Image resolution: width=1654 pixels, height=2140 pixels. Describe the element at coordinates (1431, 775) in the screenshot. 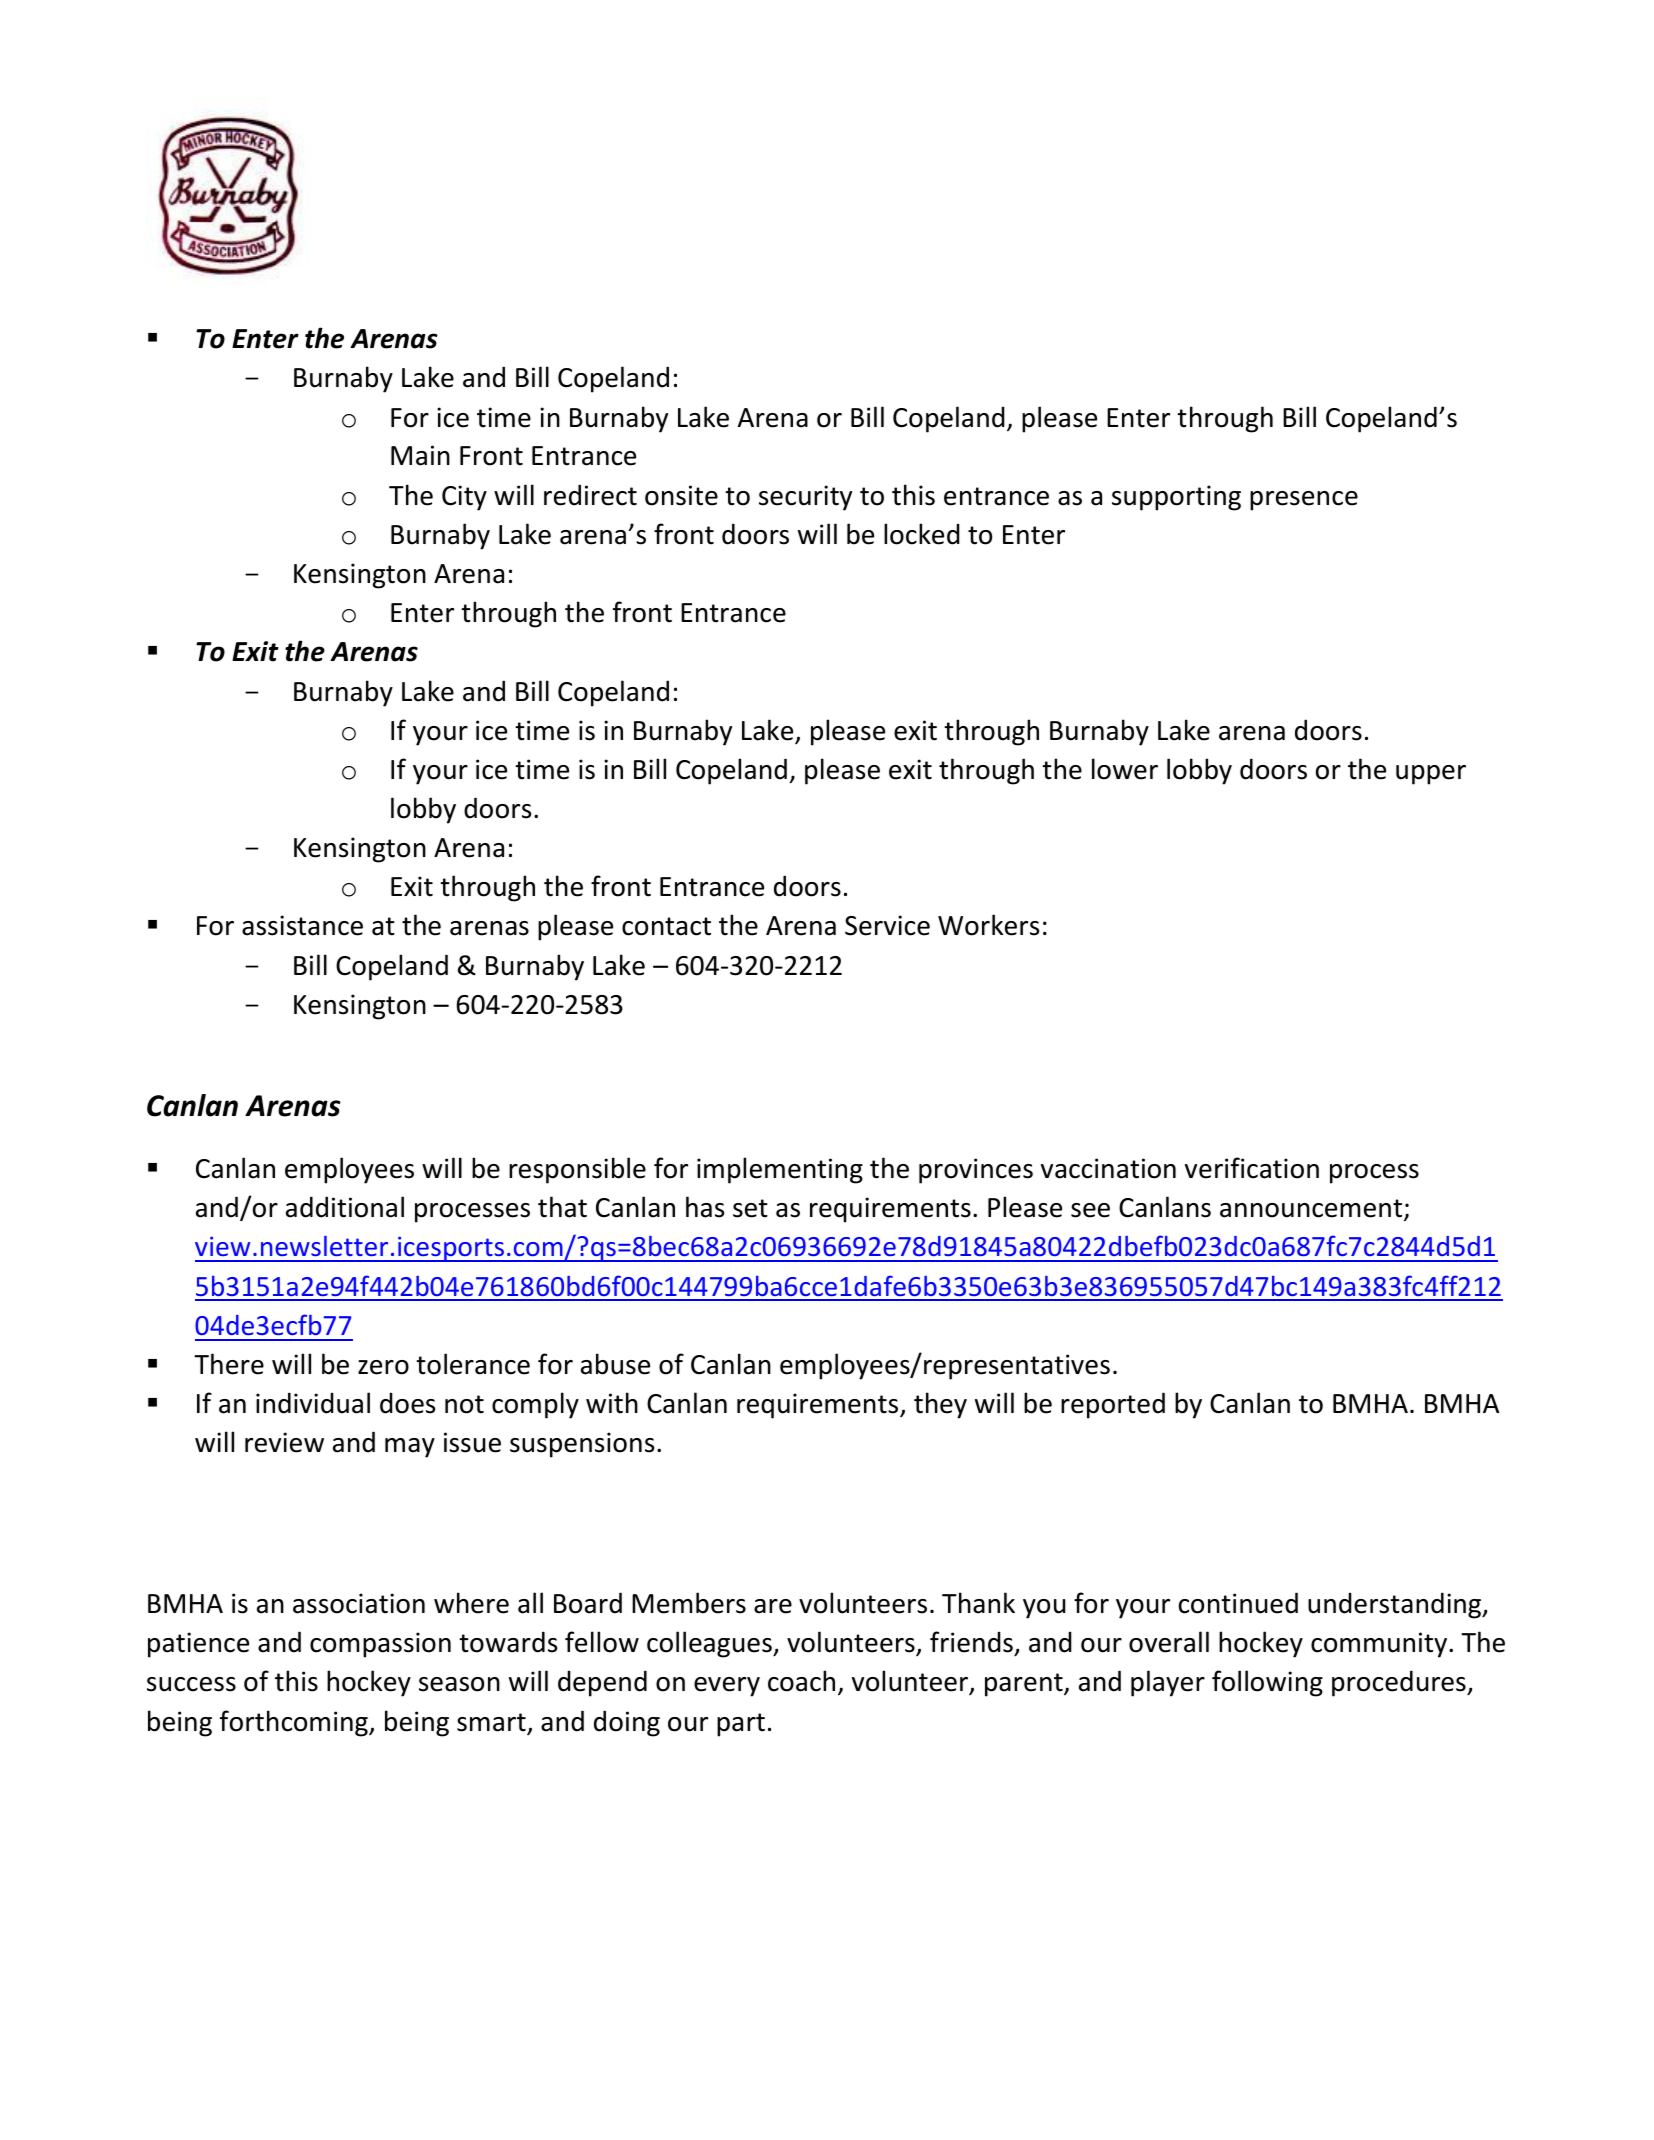

I see `upper` at that location.
